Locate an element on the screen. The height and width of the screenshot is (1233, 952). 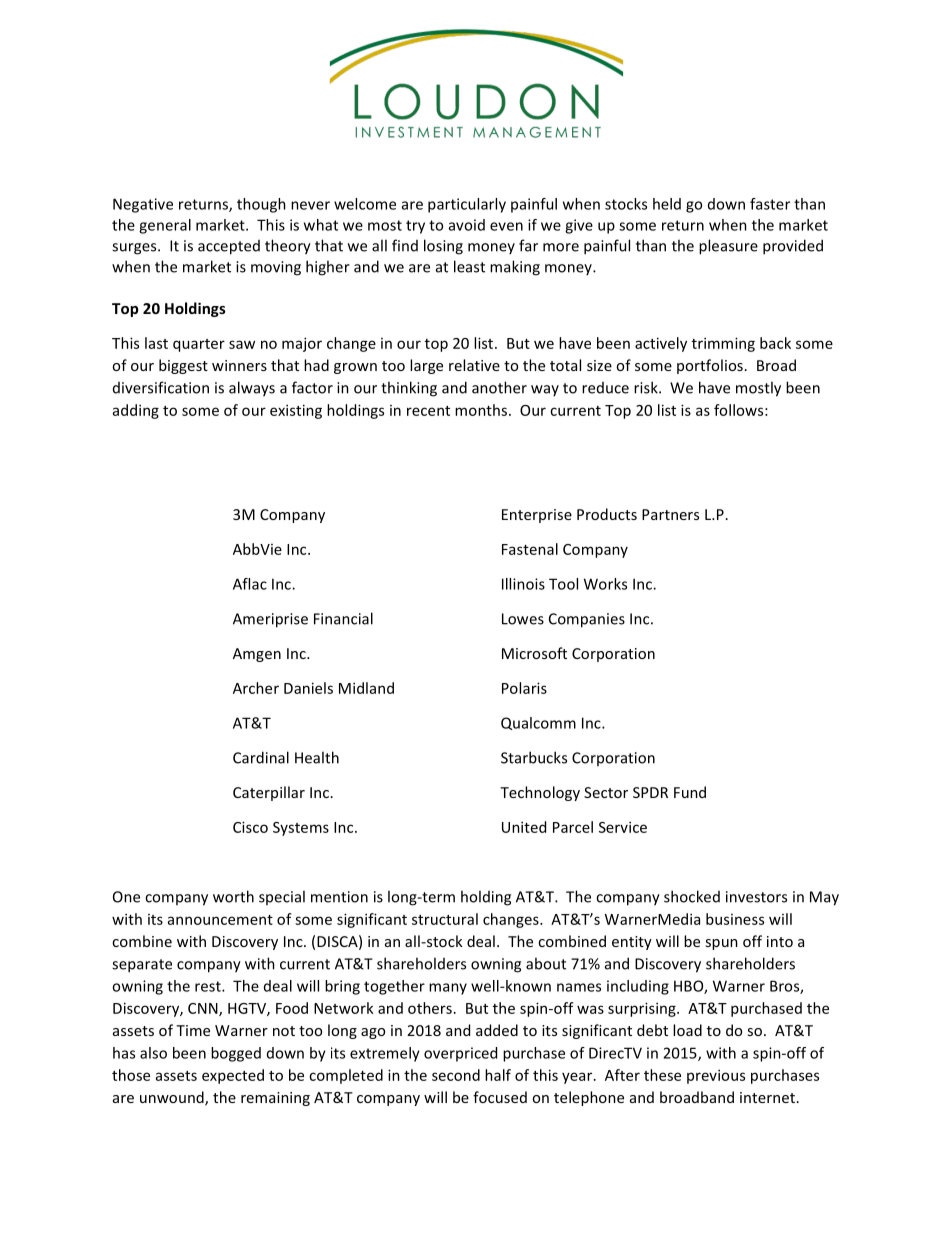
expected is located at coordinates (233, 1076).
